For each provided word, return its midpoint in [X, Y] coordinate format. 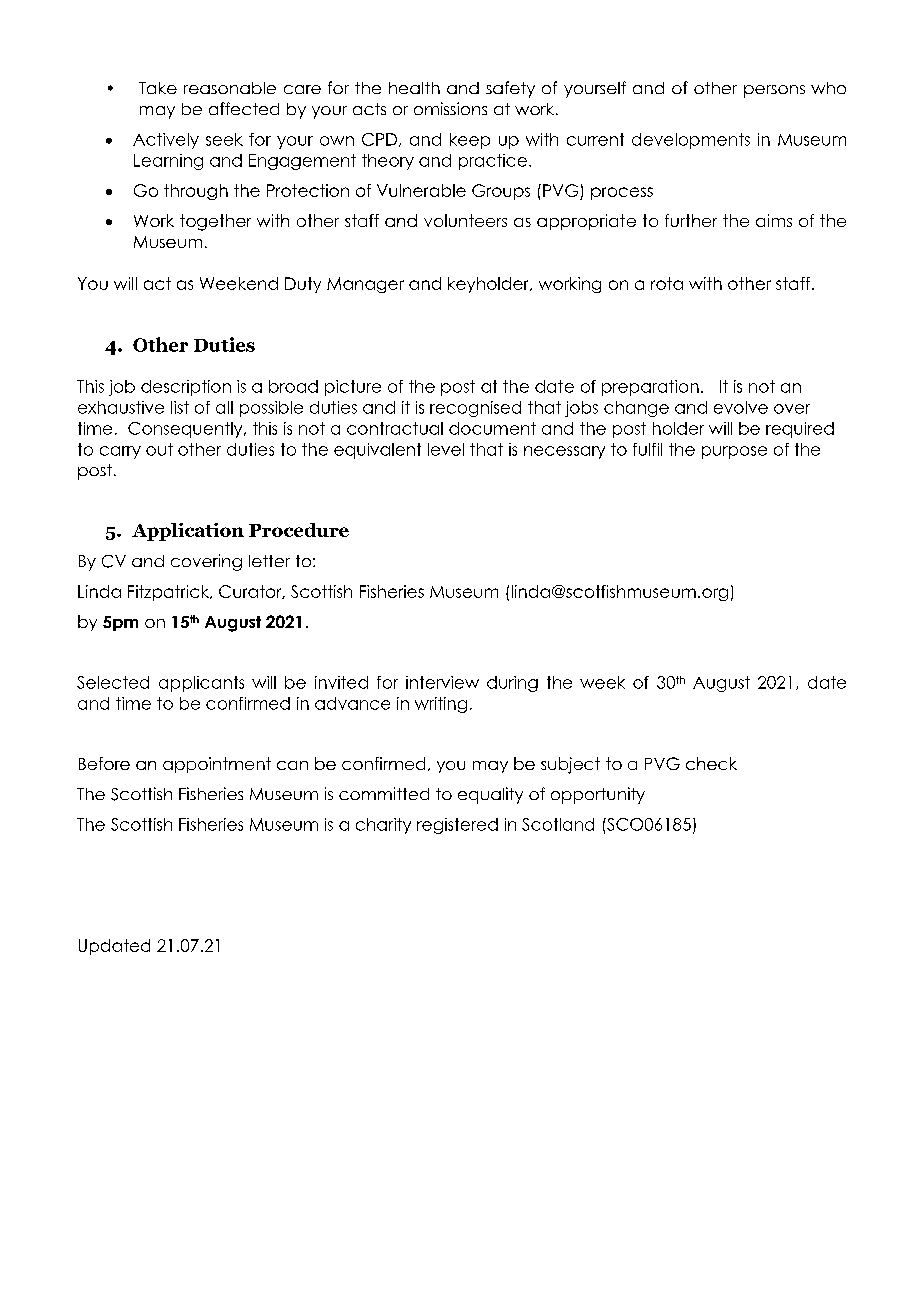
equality [490, 795]
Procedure [299, 530]
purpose [734, 452]
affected [244, 108]
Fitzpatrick [170, 593]
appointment [217, 765]
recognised [475, 409]
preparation [650, 388]
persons [774, 91]
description [186, 388]
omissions [450, 108]
